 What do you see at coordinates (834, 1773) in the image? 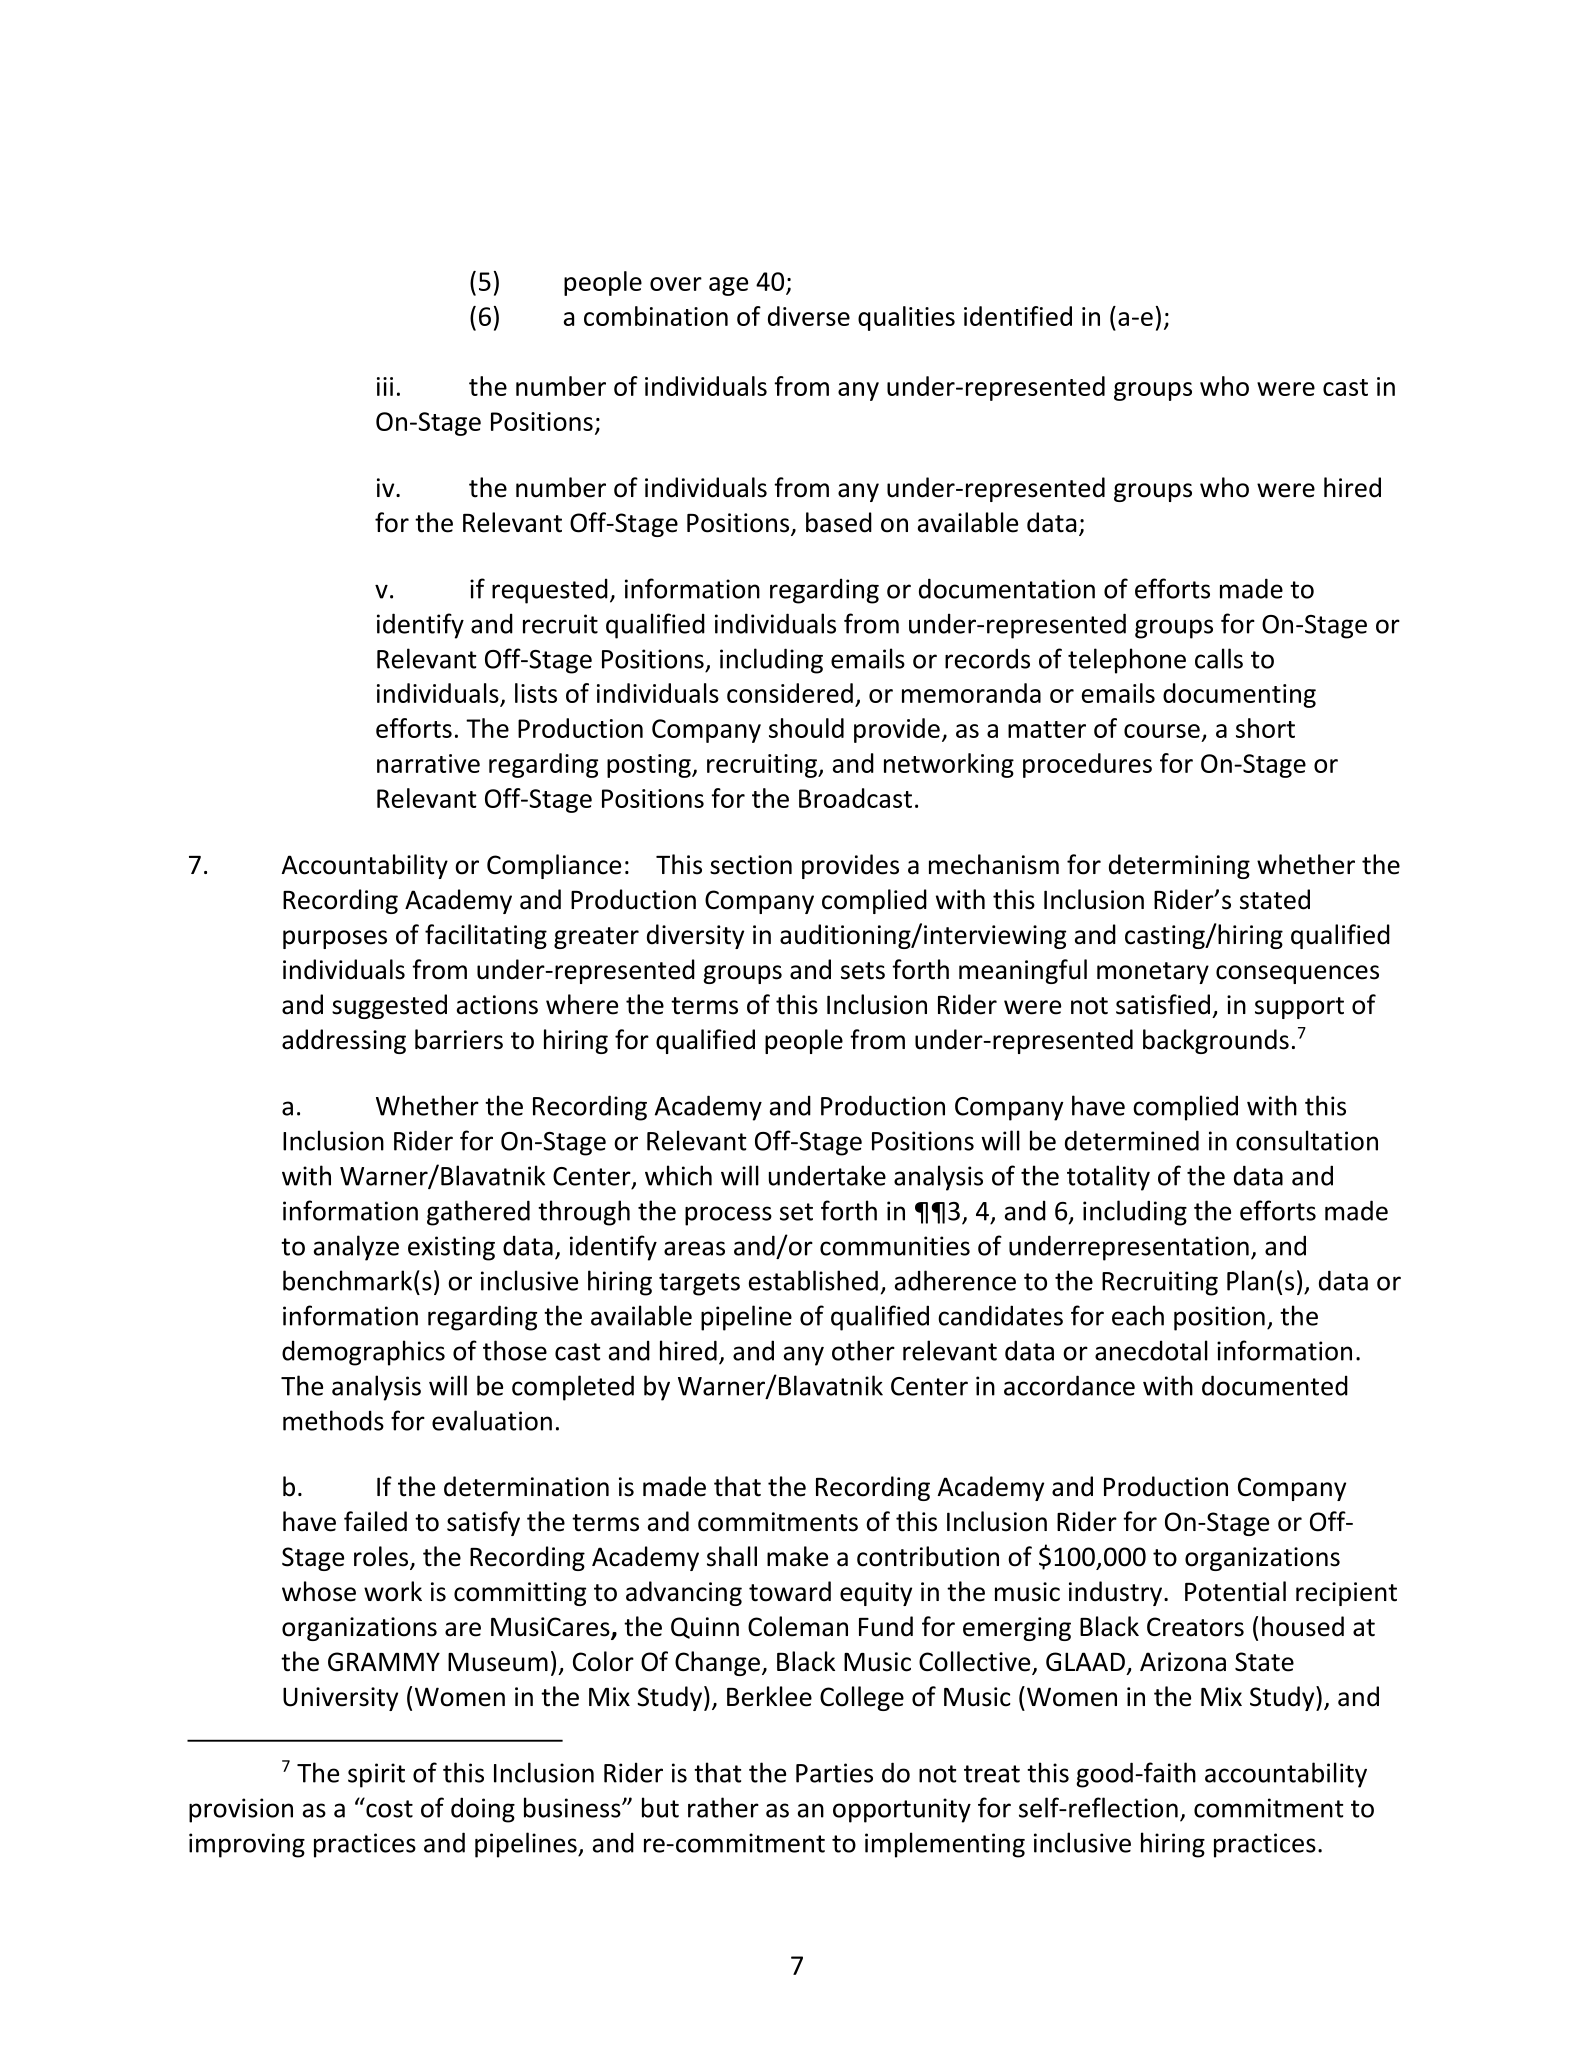
I see `Parties` at bounding box center [834, 1773].
